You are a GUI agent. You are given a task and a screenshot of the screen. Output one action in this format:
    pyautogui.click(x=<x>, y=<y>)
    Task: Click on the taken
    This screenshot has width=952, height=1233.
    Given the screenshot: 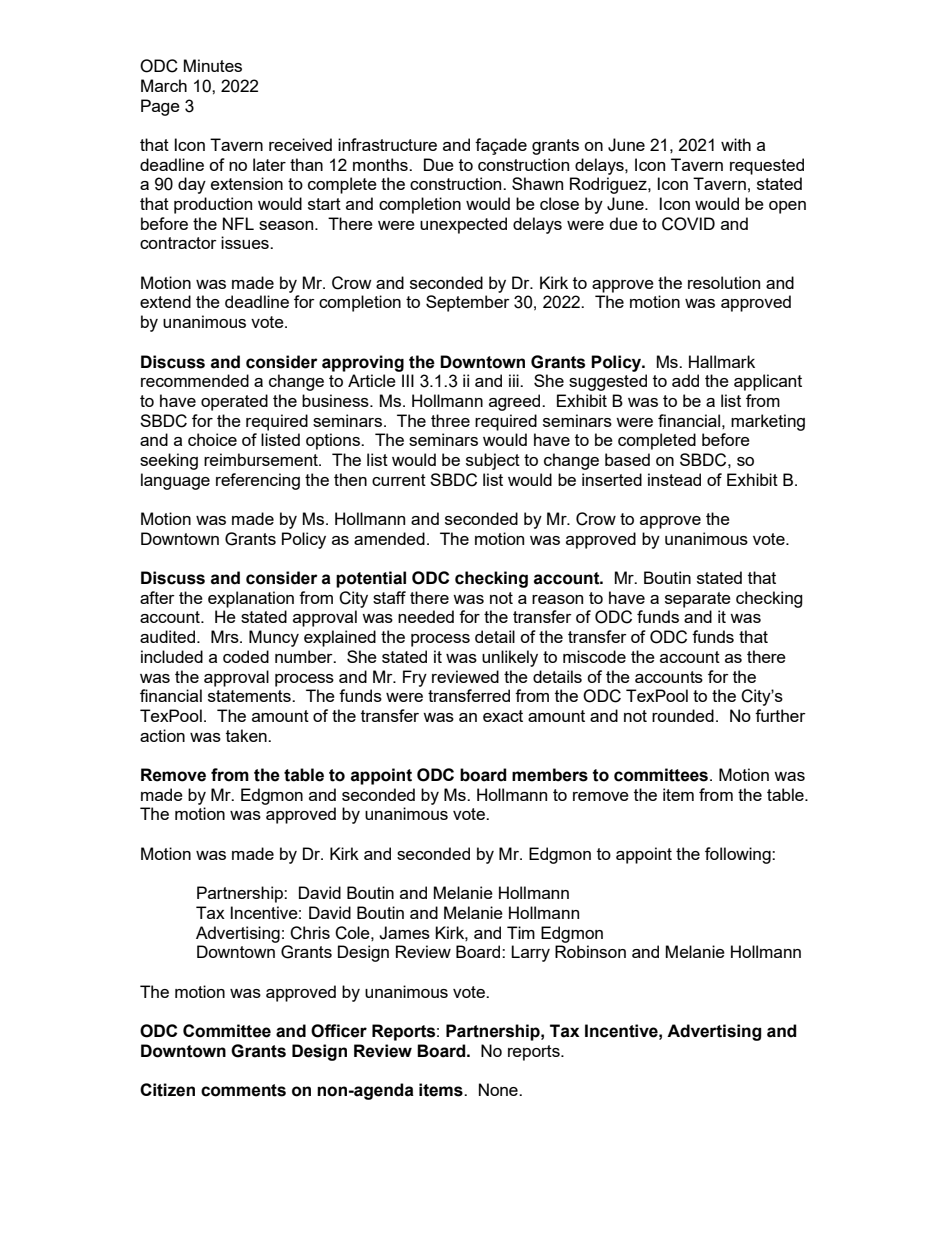 What is the action you would take?
    pyautogui.click(x=247, y=735)
